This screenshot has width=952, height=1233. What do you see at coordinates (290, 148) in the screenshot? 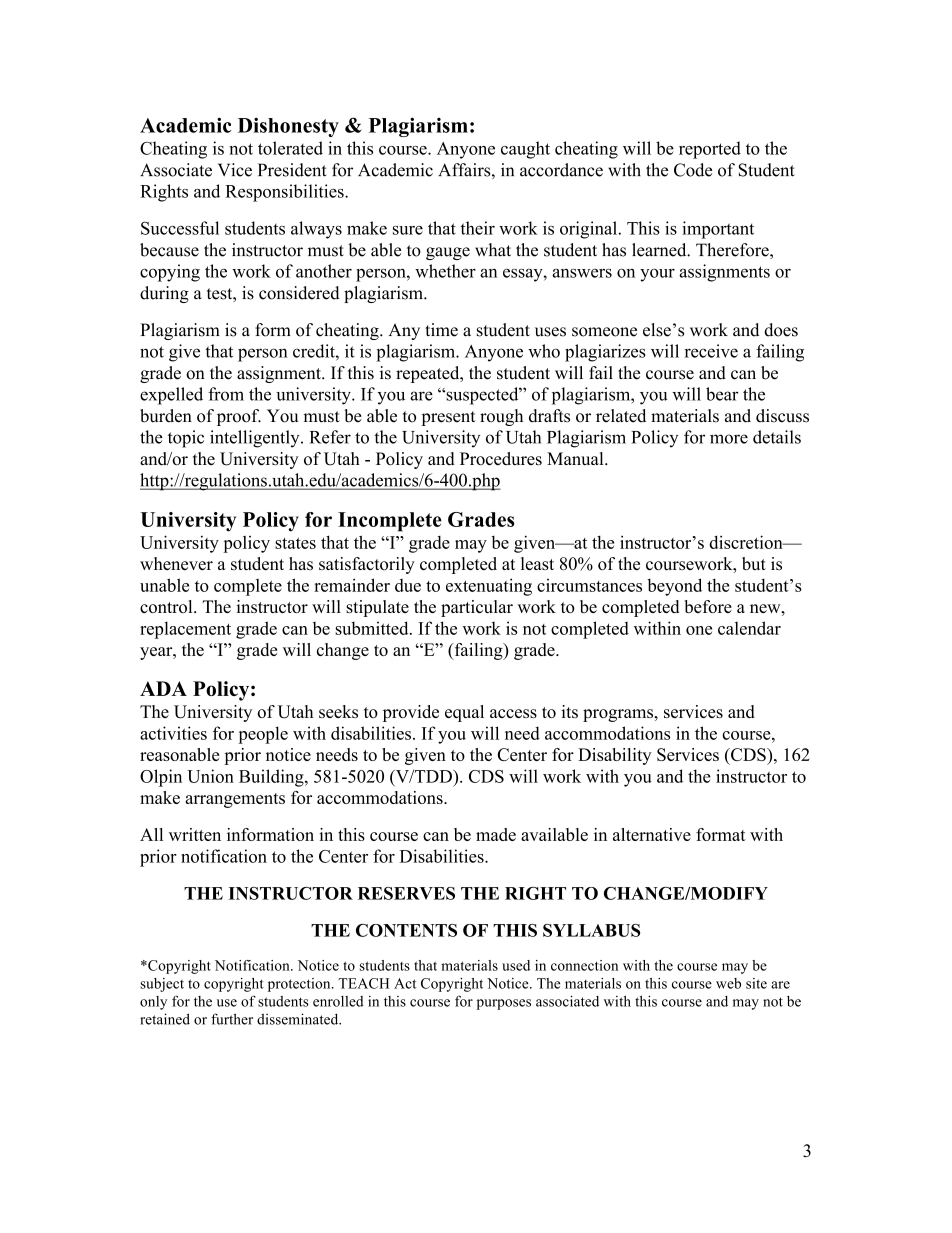
I see `tolerated` at bounding box center [290, 148].
